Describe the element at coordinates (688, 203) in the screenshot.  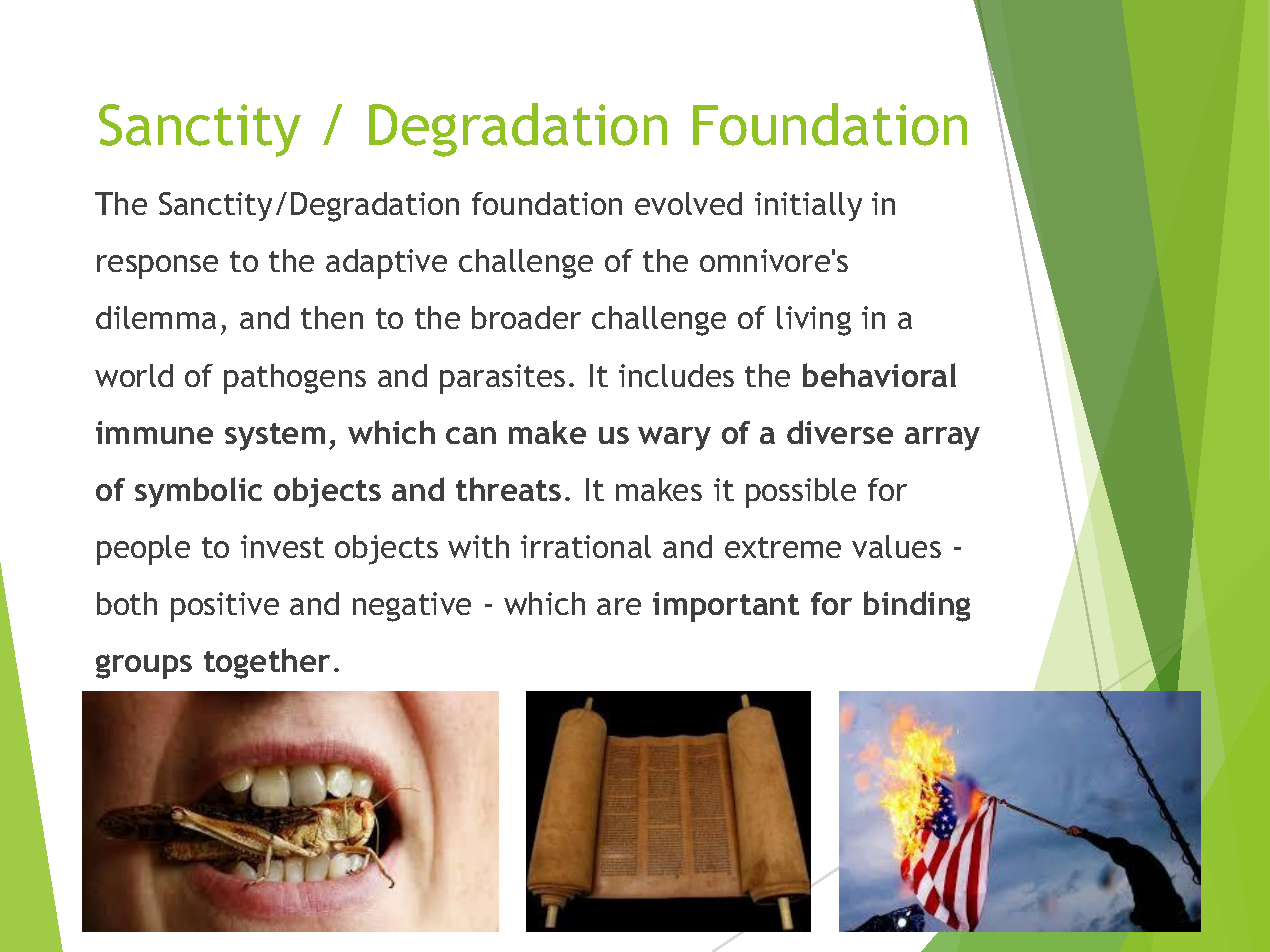
I see `evolved` at that location.
